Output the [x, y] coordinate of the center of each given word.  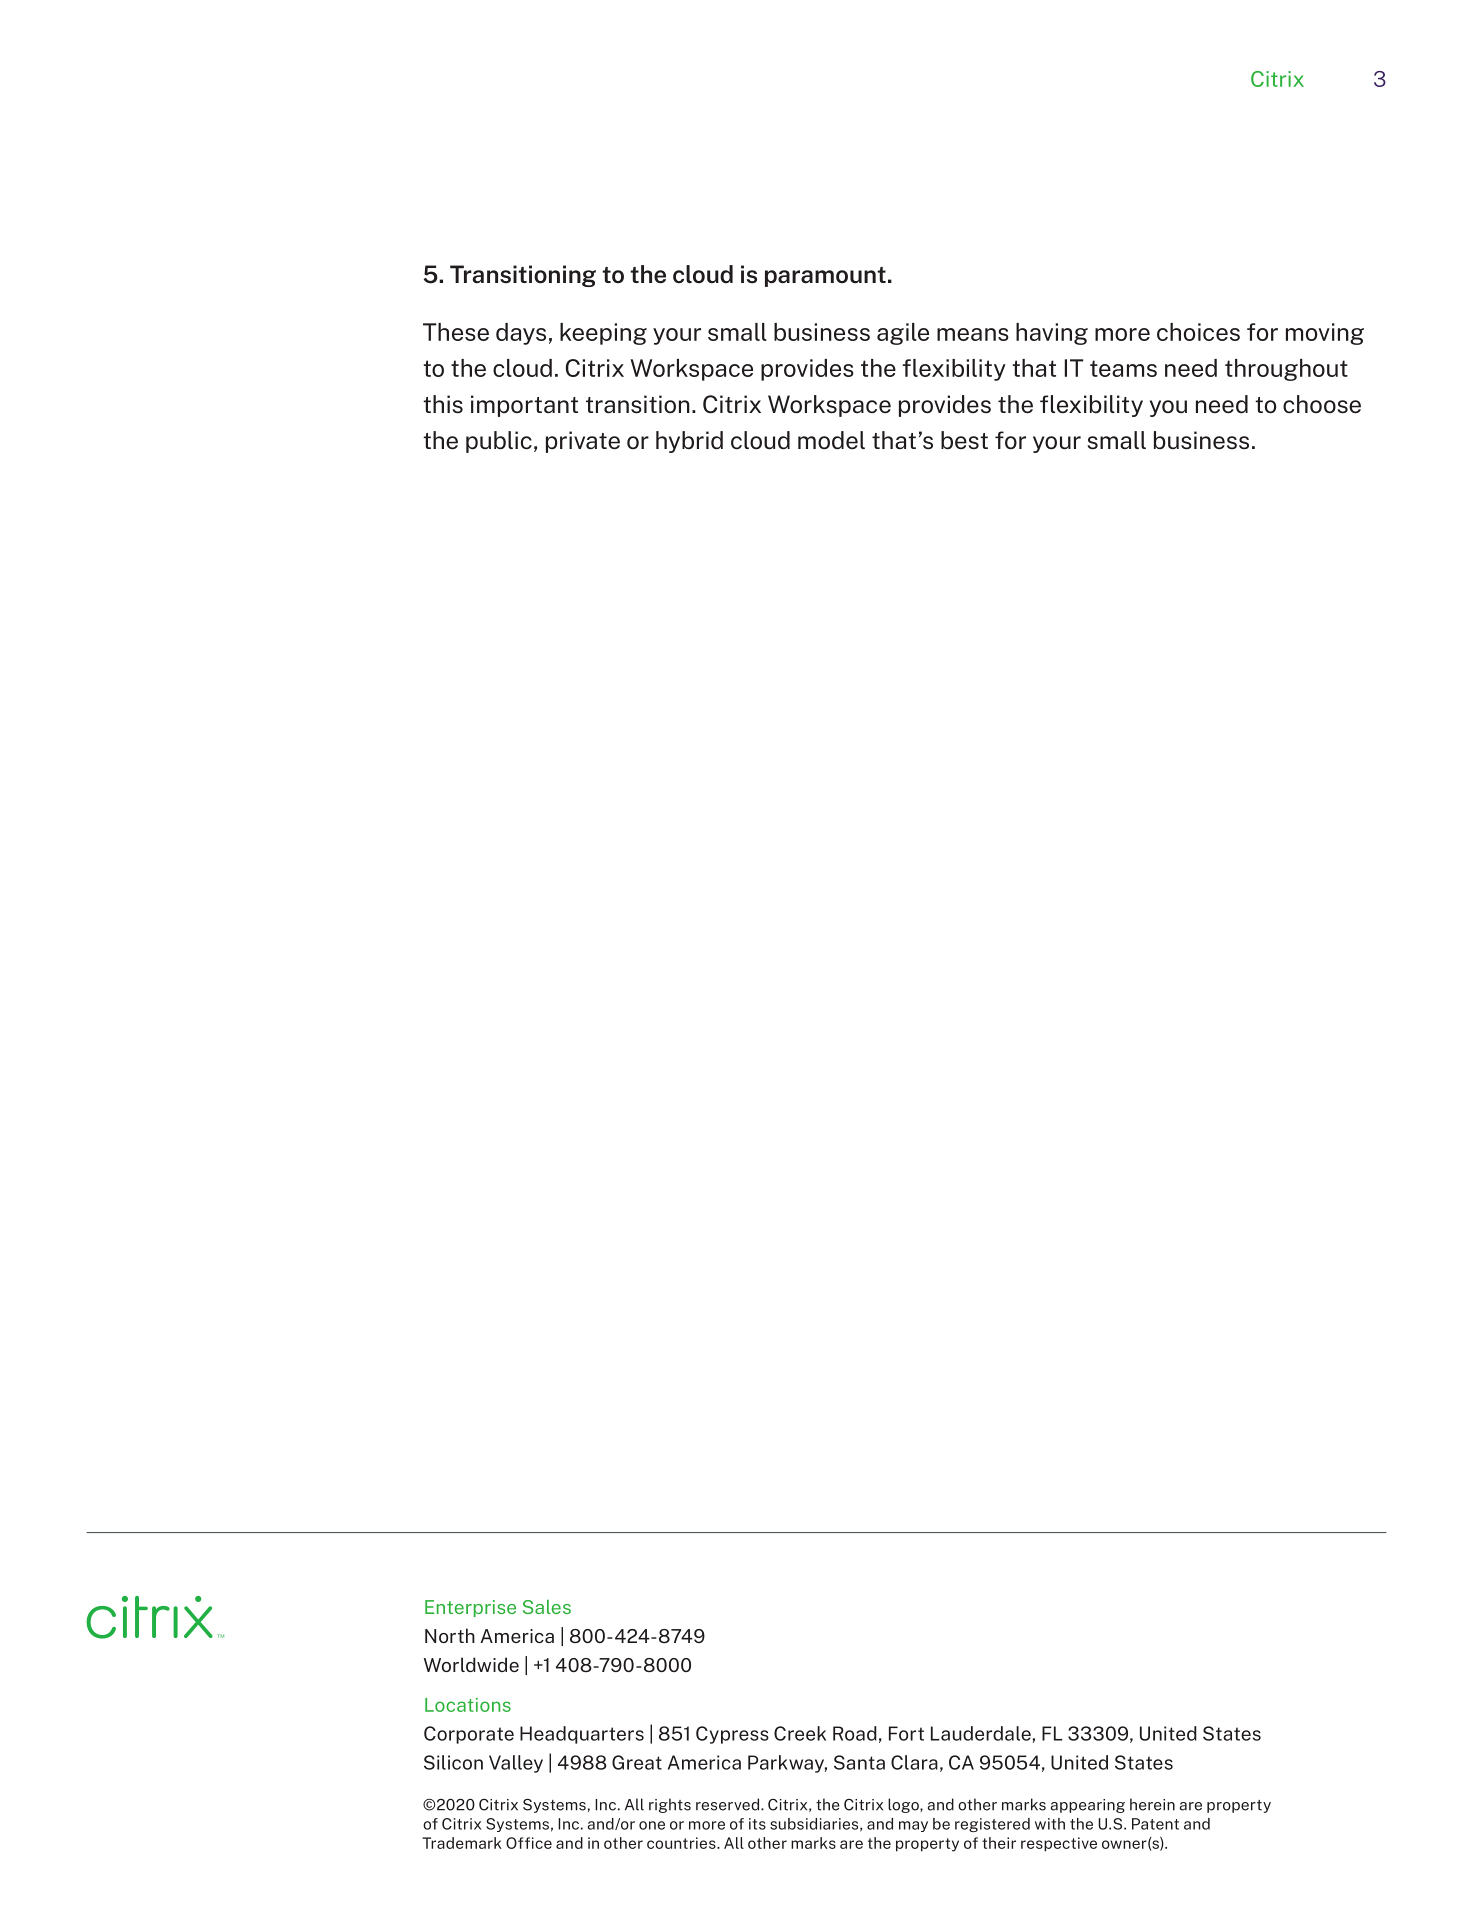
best [964, 440]
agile [903, 334]
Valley [516, 1764]
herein [1152, 1804]
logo [904, 1805]
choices [1198, 332]
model [831, 440]
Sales [547, 1606]
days [521, 334]
